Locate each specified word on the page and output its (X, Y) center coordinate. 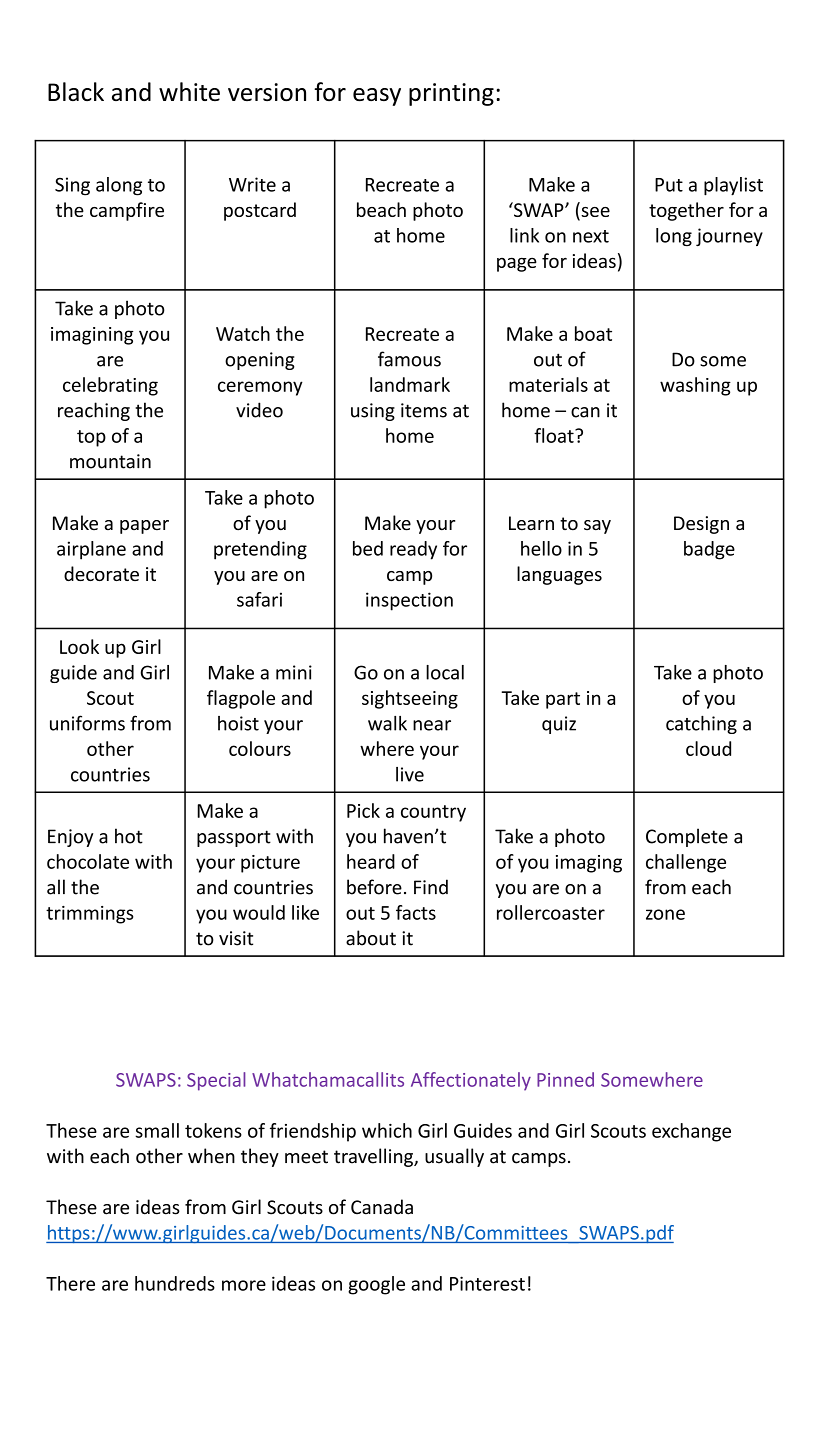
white (189, 91)
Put (669, 185)
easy (377, 97)
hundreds (175, 1283)
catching (701, 725)
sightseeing (410, 699)
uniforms (87, 723)
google (376, 1285)
